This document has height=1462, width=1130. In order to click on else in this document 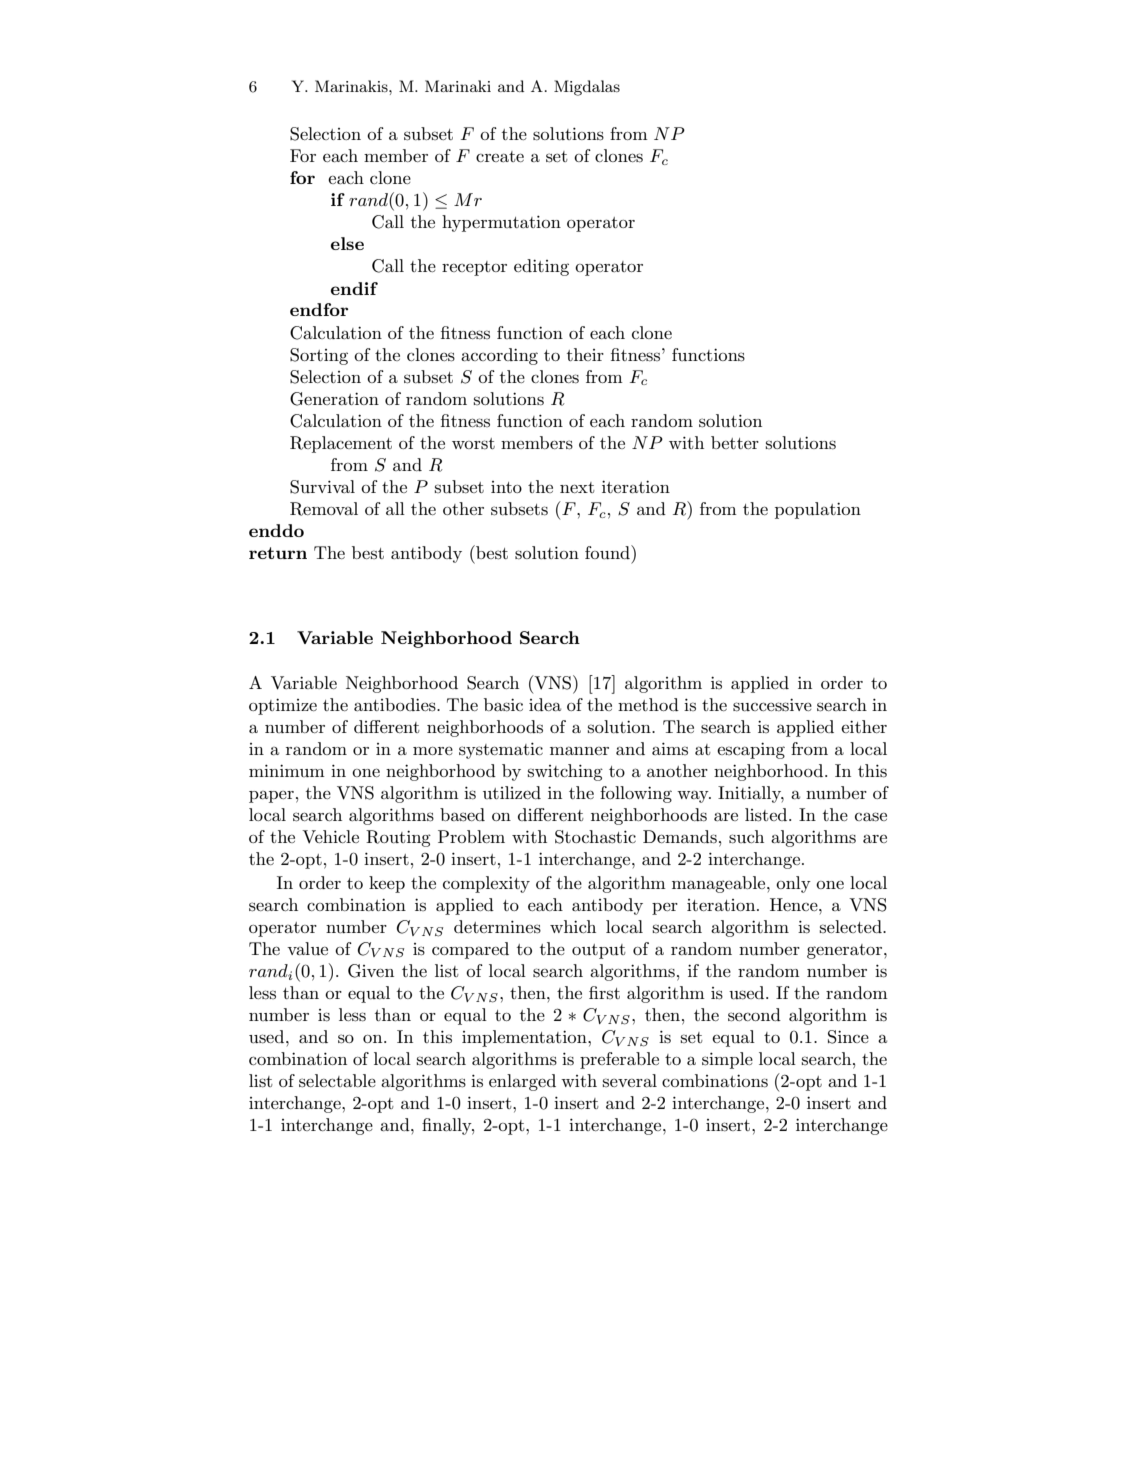, I will do `click(347, 243)`.
